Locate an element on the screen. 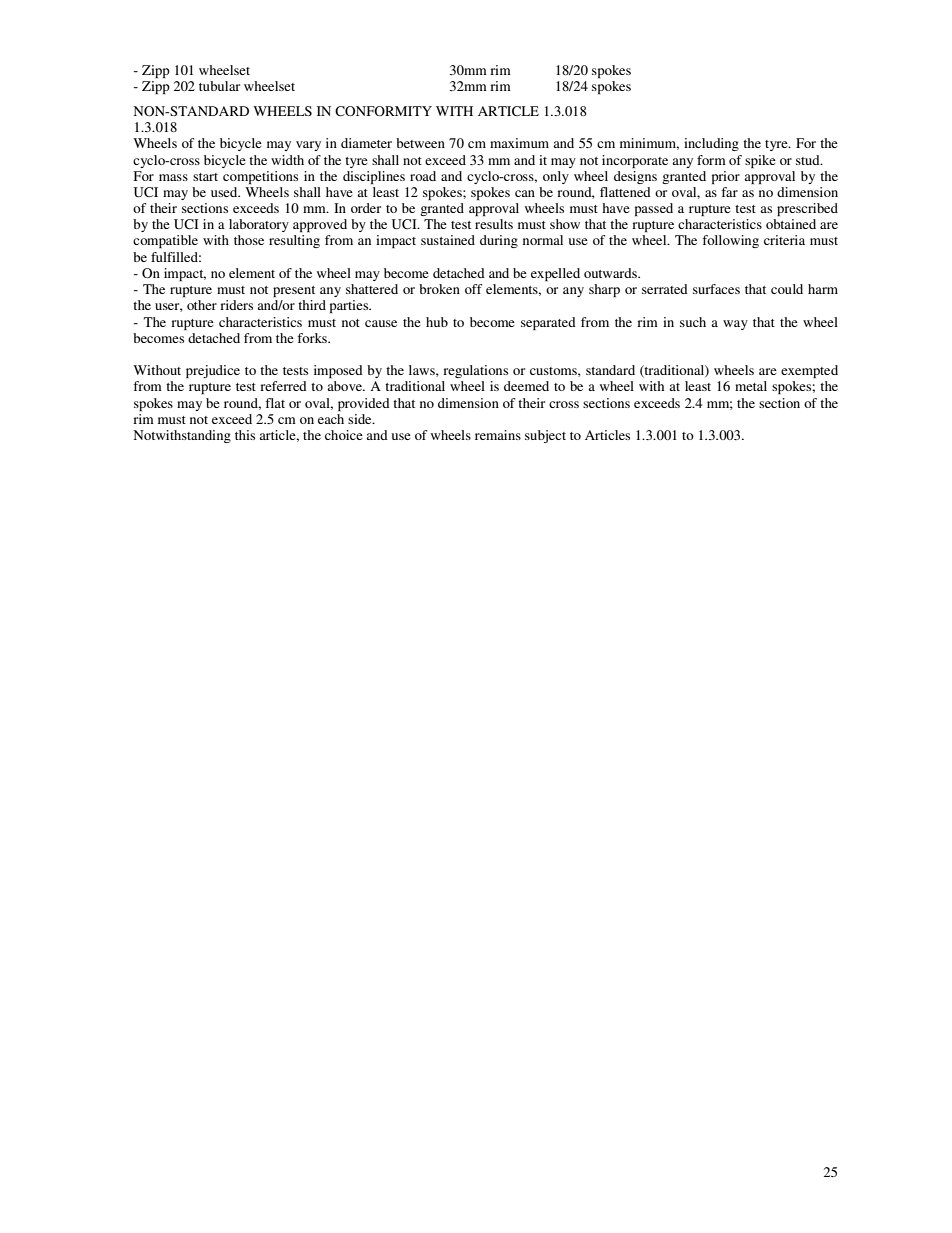  this is located at coordinates (245, 435).
